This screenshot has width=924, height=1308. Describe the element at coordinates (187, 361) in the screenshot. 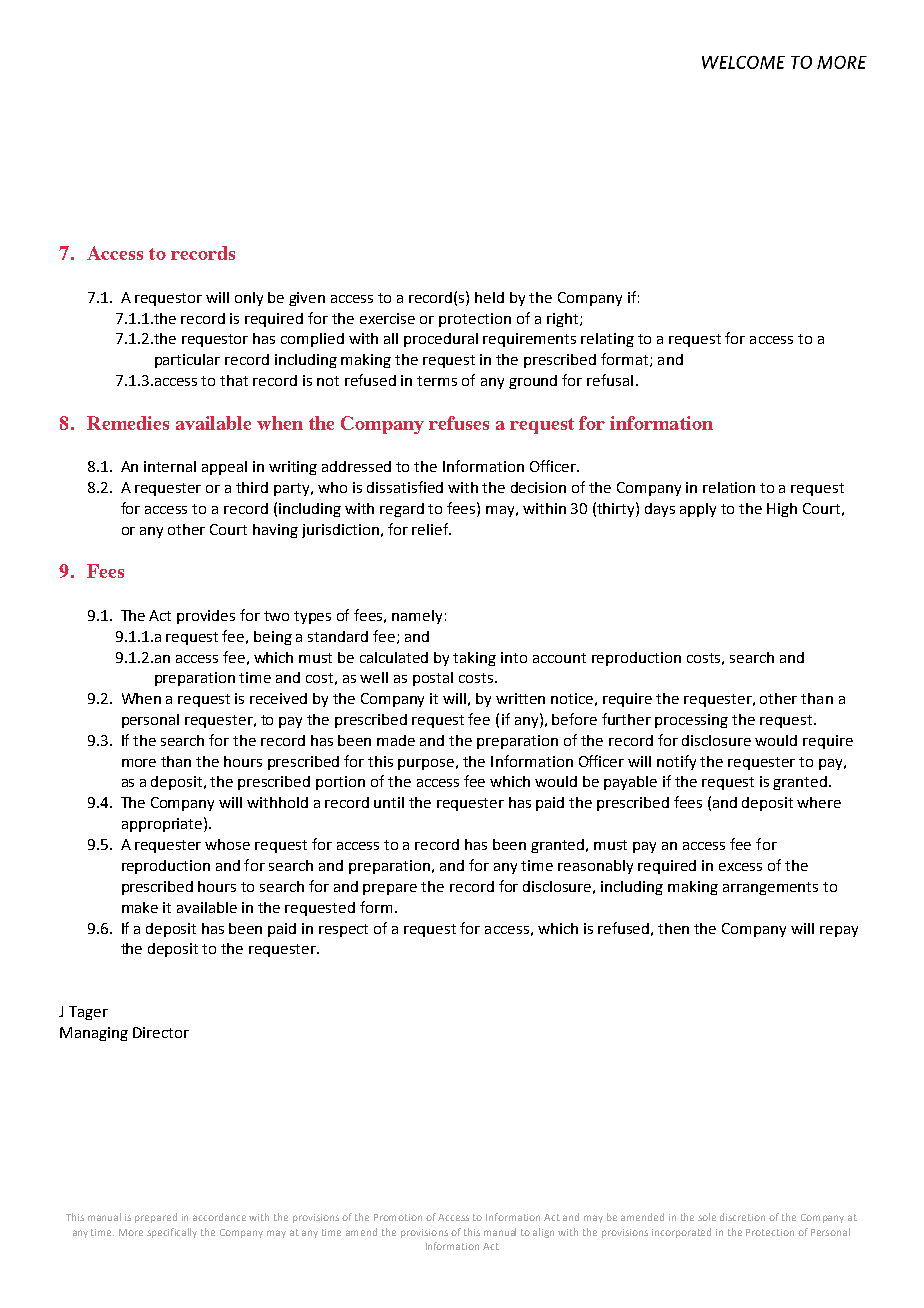

I see `particular` at that location.
